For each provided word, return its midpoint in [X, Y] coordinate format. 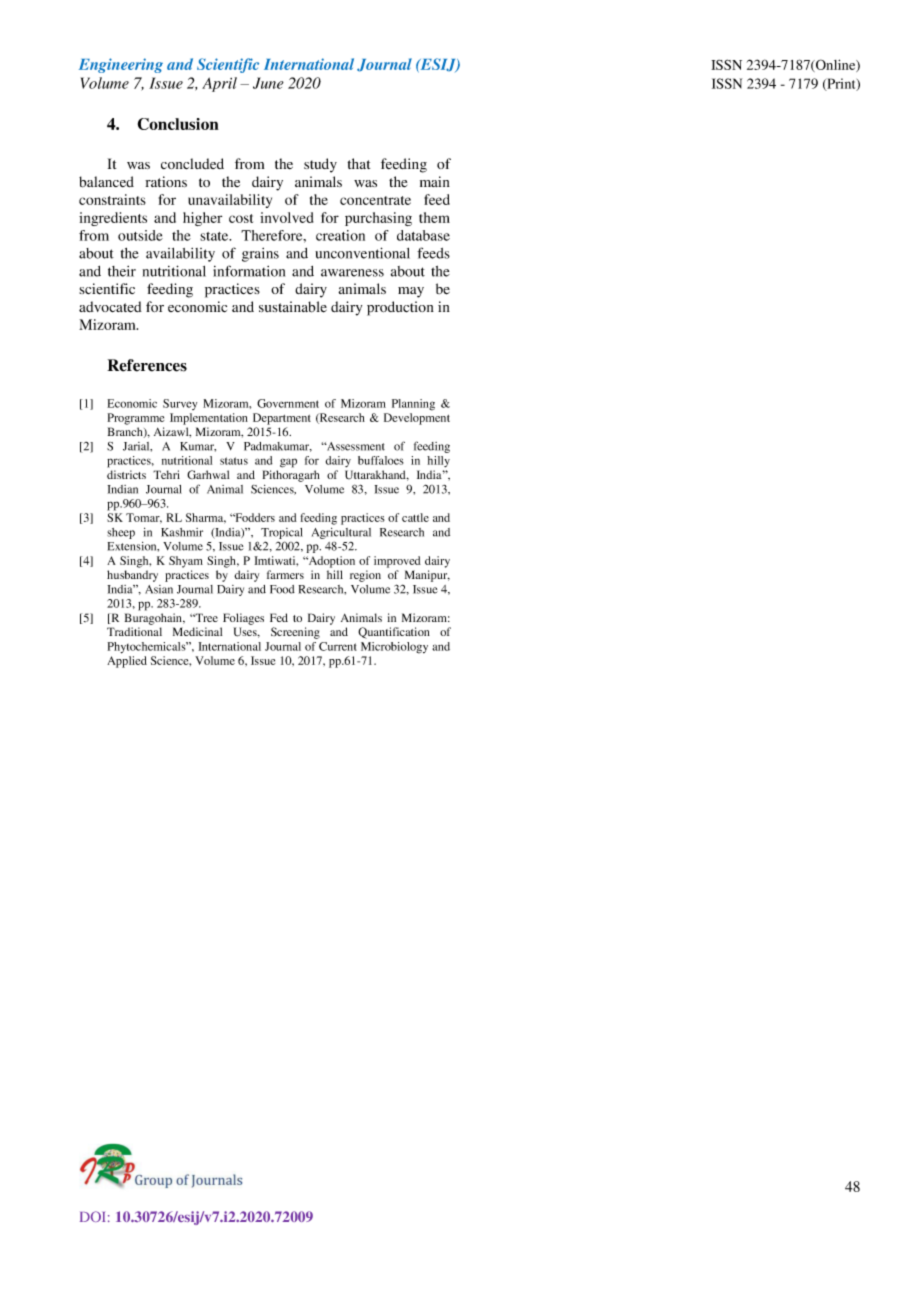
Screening [295, 633]
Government [288, 403]
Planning [413, 405]
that [359, 163]
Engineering [121, 65]
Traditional [134, 631]
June [268, 83]
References [147, 365]
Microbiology [394, 648]
